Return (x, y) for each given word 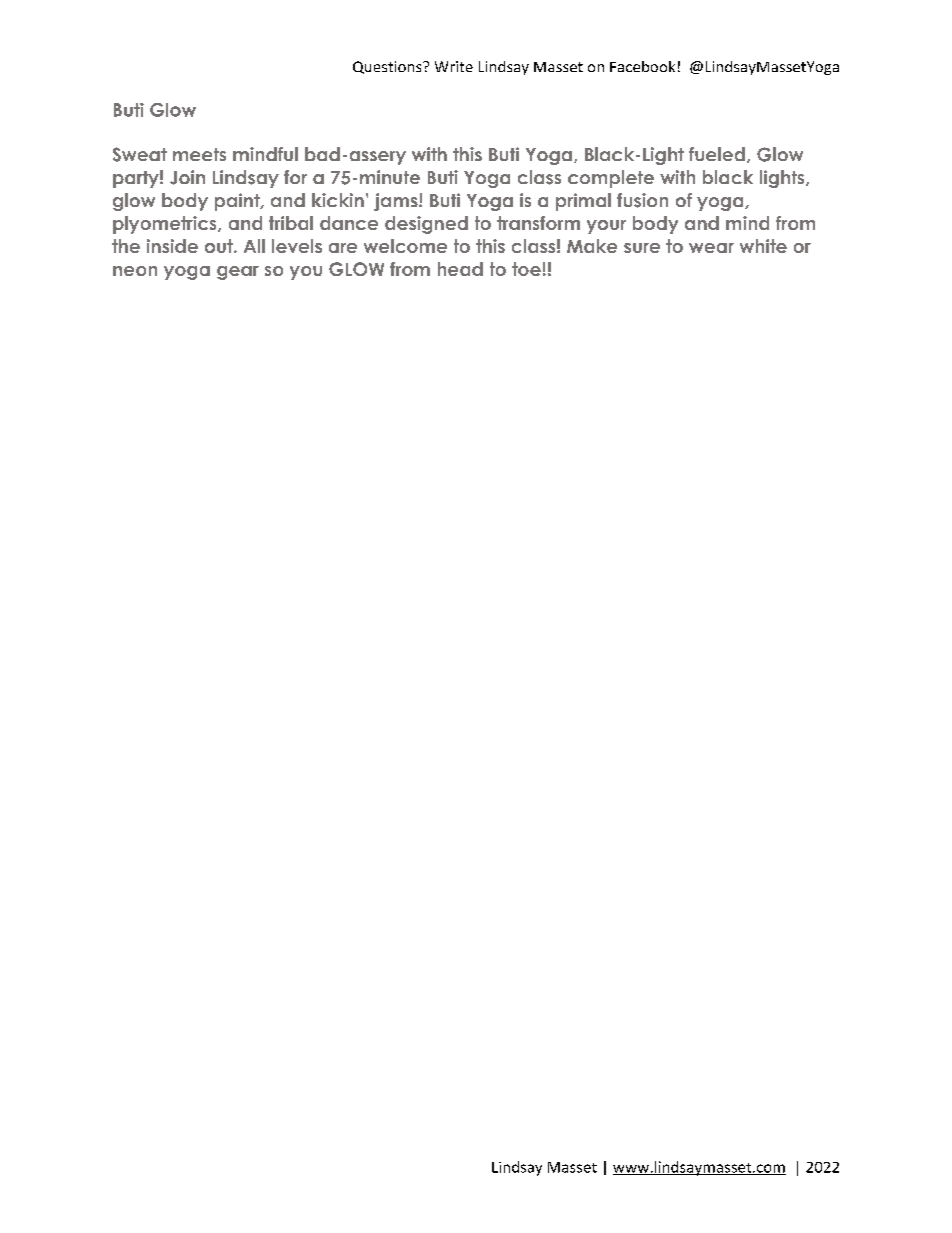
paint (238, 202)
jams (397, 202)
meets (199, 154)
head (460, 269)
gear (238, 273)
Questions (388, 67)
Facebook (642, 66)
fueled (717, 154)
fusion (642, 200)
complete (611, 179)
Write (454, 66)
